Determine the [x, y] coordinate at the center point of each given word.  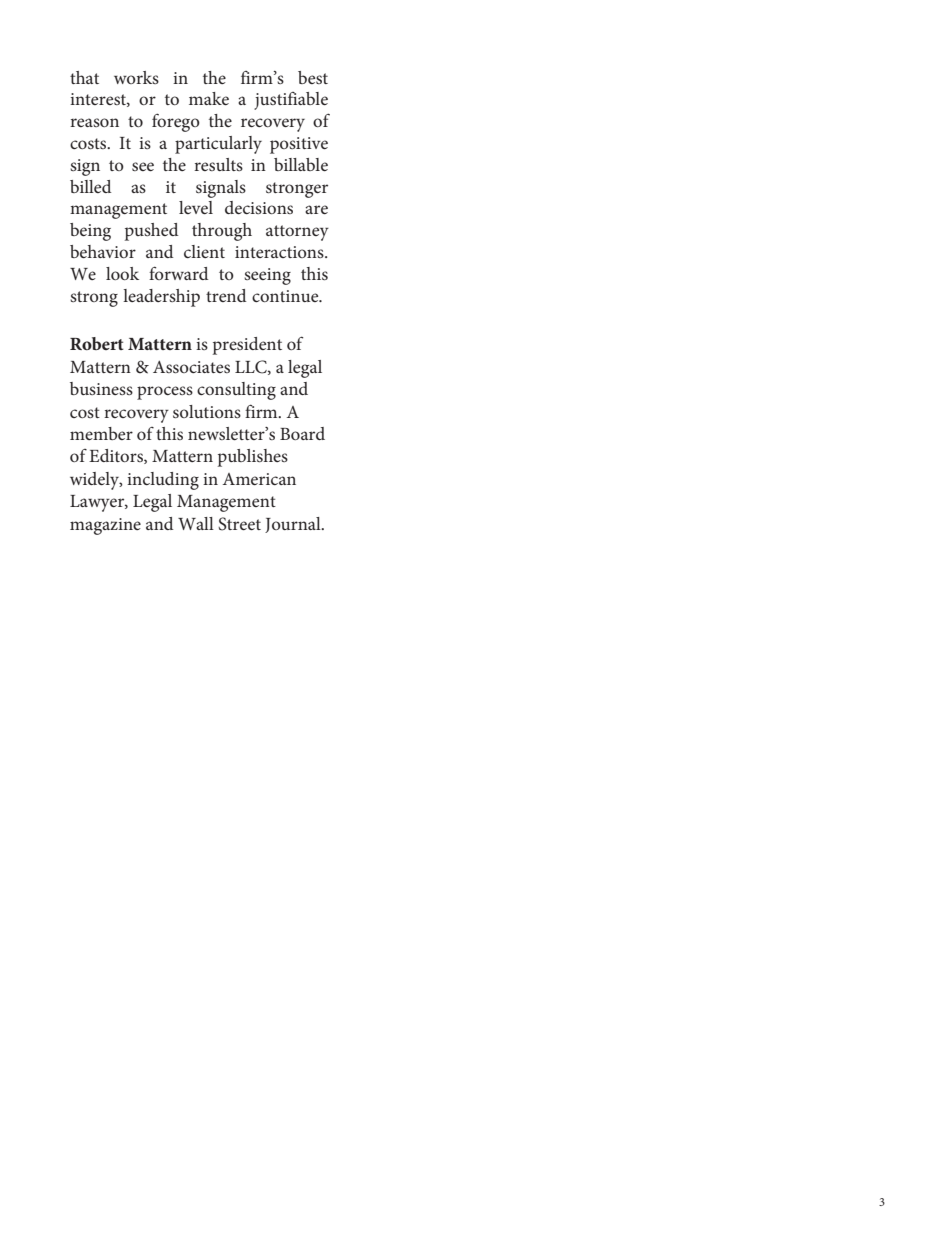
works [136, 77]
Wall [196, 523]
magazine [105, 526]
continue [286, 296]
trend [226, 295]
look [122, 273]
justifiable [291, 101]
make [209, 98]
